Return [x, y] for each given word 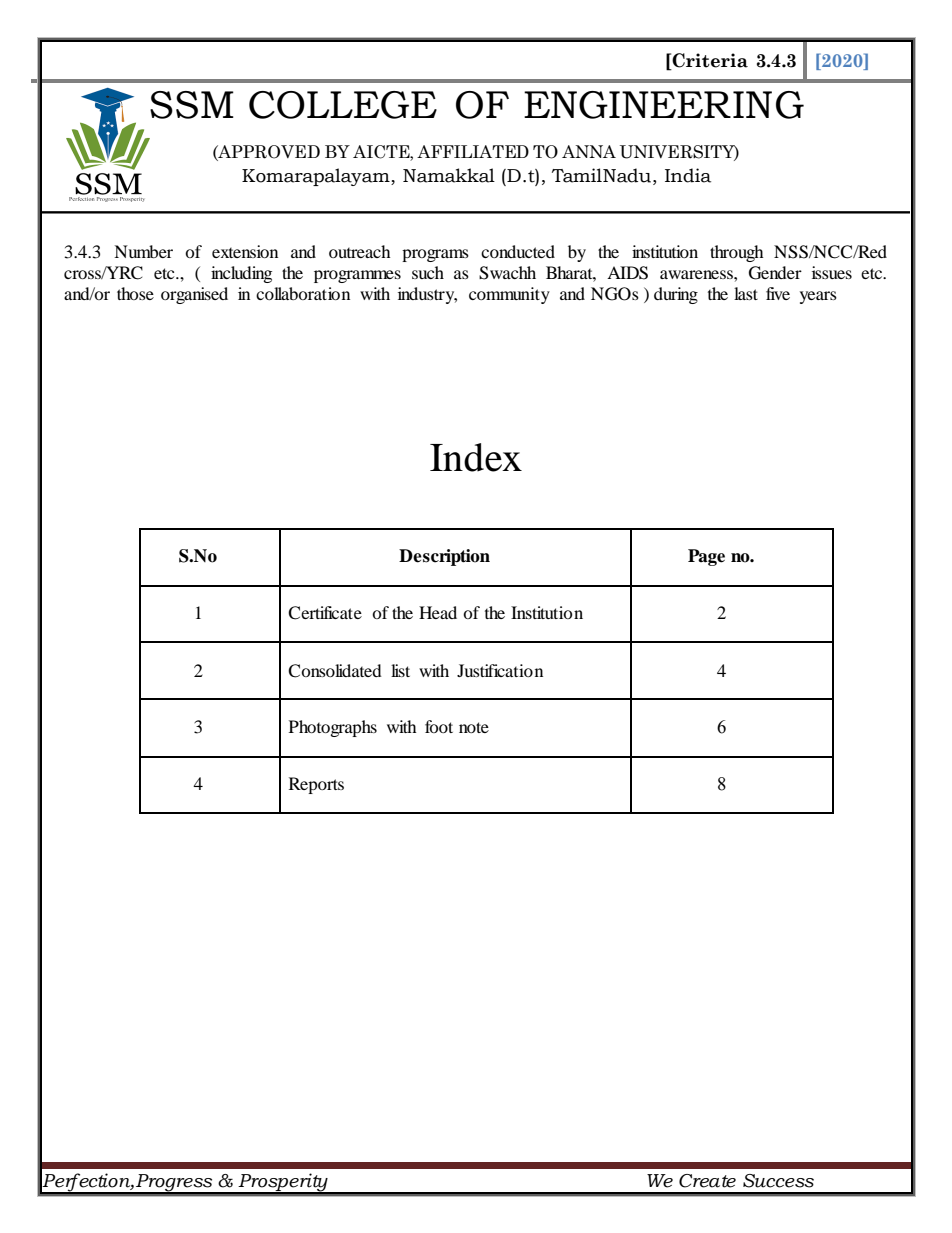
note [474, 727]
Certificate [325, 613]
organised [194, 295]
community [509, 295]
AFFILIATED [473, 151]
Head [438, 612]
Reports [316, 785]
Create [707, 1181]
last [746, 293]
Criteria [710, 60]
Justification [500, 670]
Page [706, 557]
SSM [192, 105]
